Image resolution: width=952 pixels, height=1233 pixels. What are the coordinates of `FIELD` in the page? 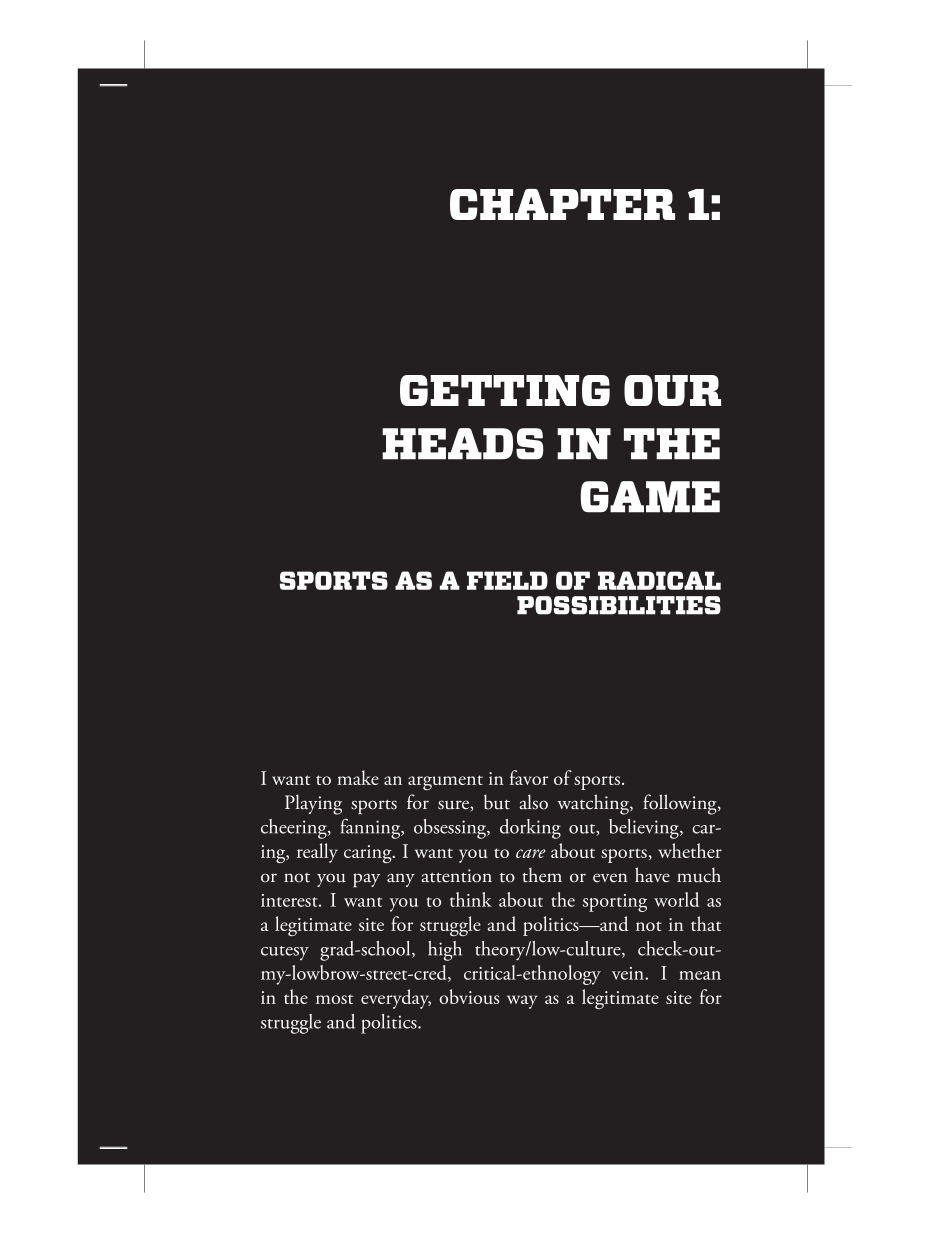 It's located at (507, 580).
